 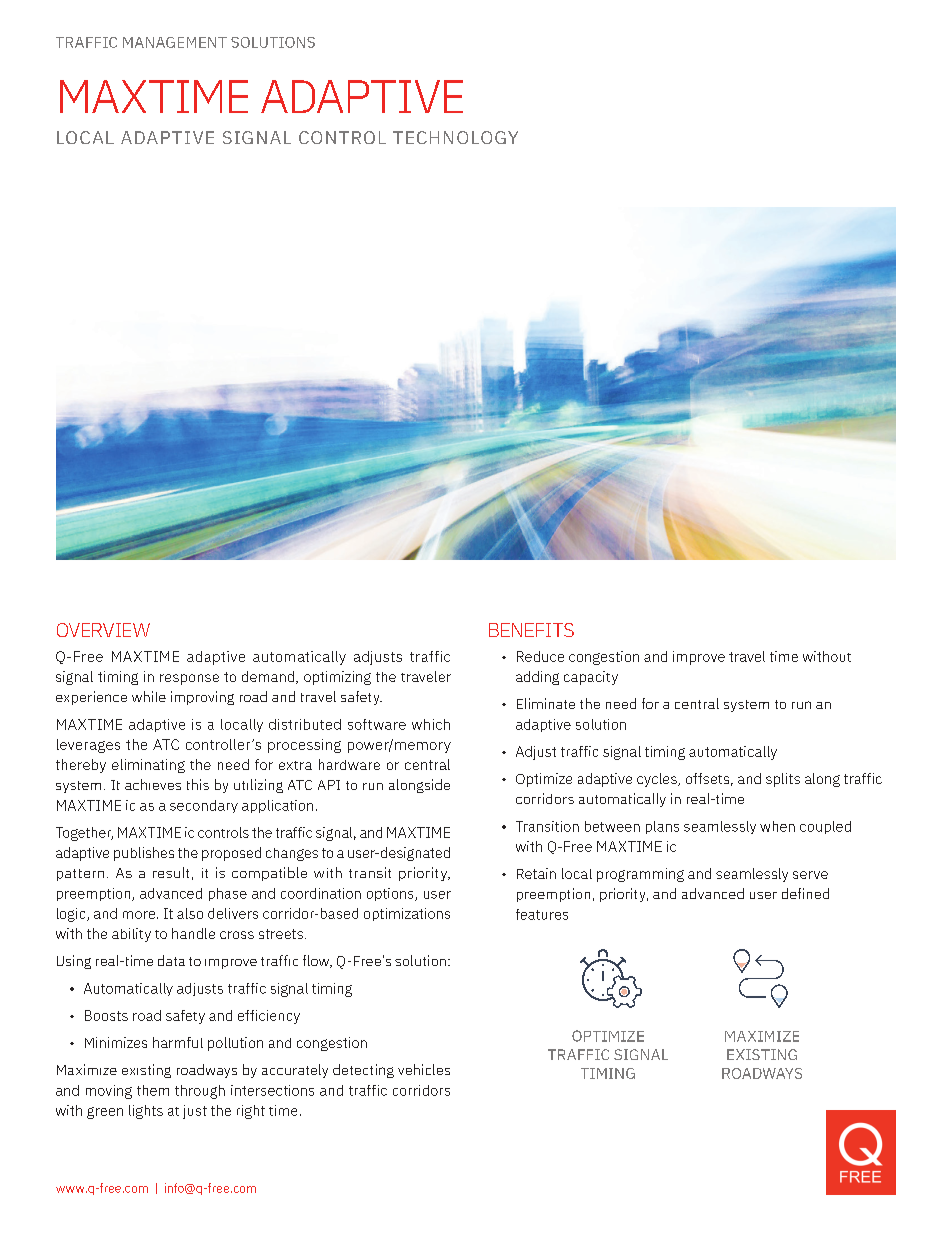 What do you see at coordinates (431, 724) in the document?
I see `which` at bounding box center [431, 724].
